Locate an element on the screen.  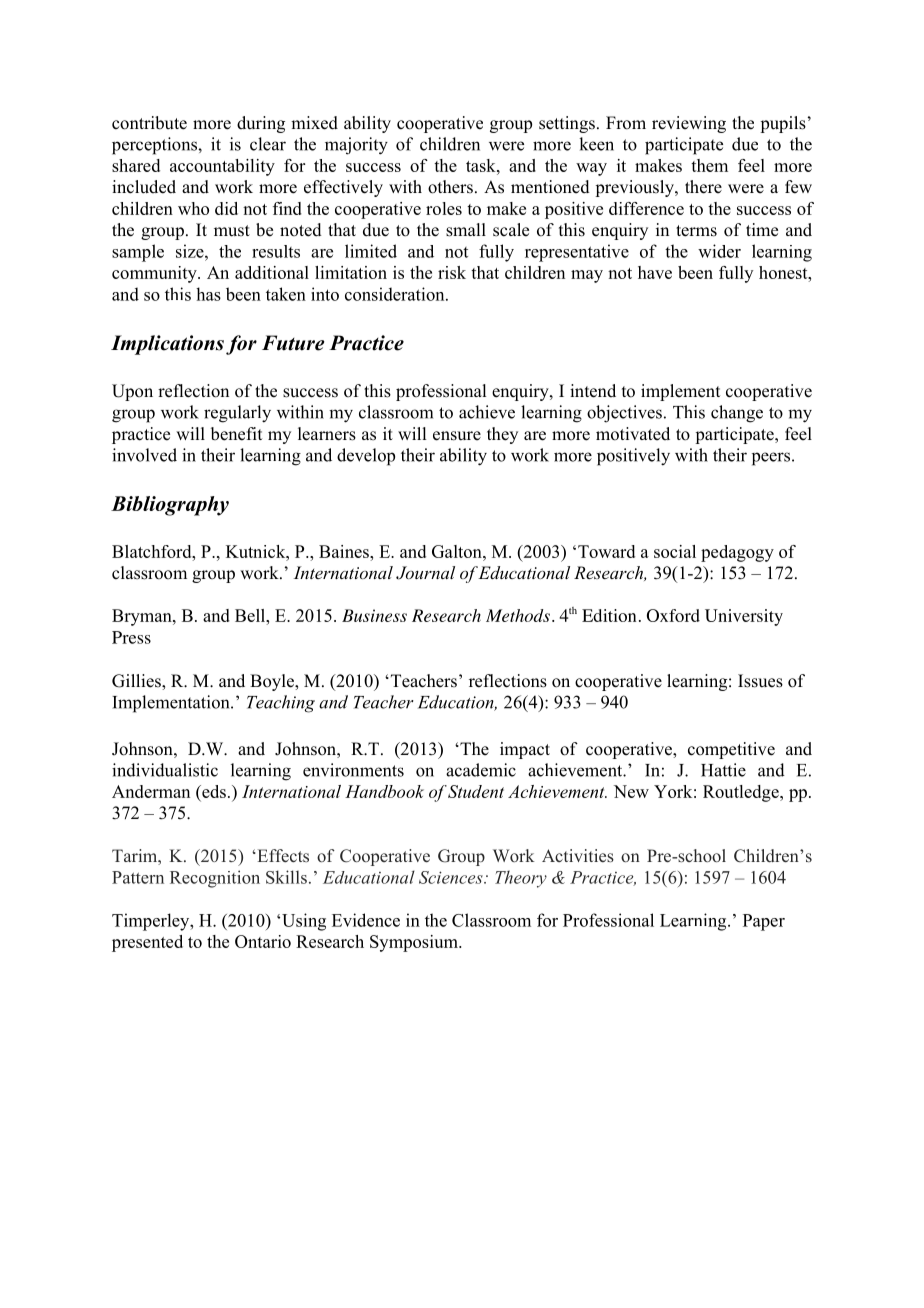
impact is located at coordinates (525, 750).
